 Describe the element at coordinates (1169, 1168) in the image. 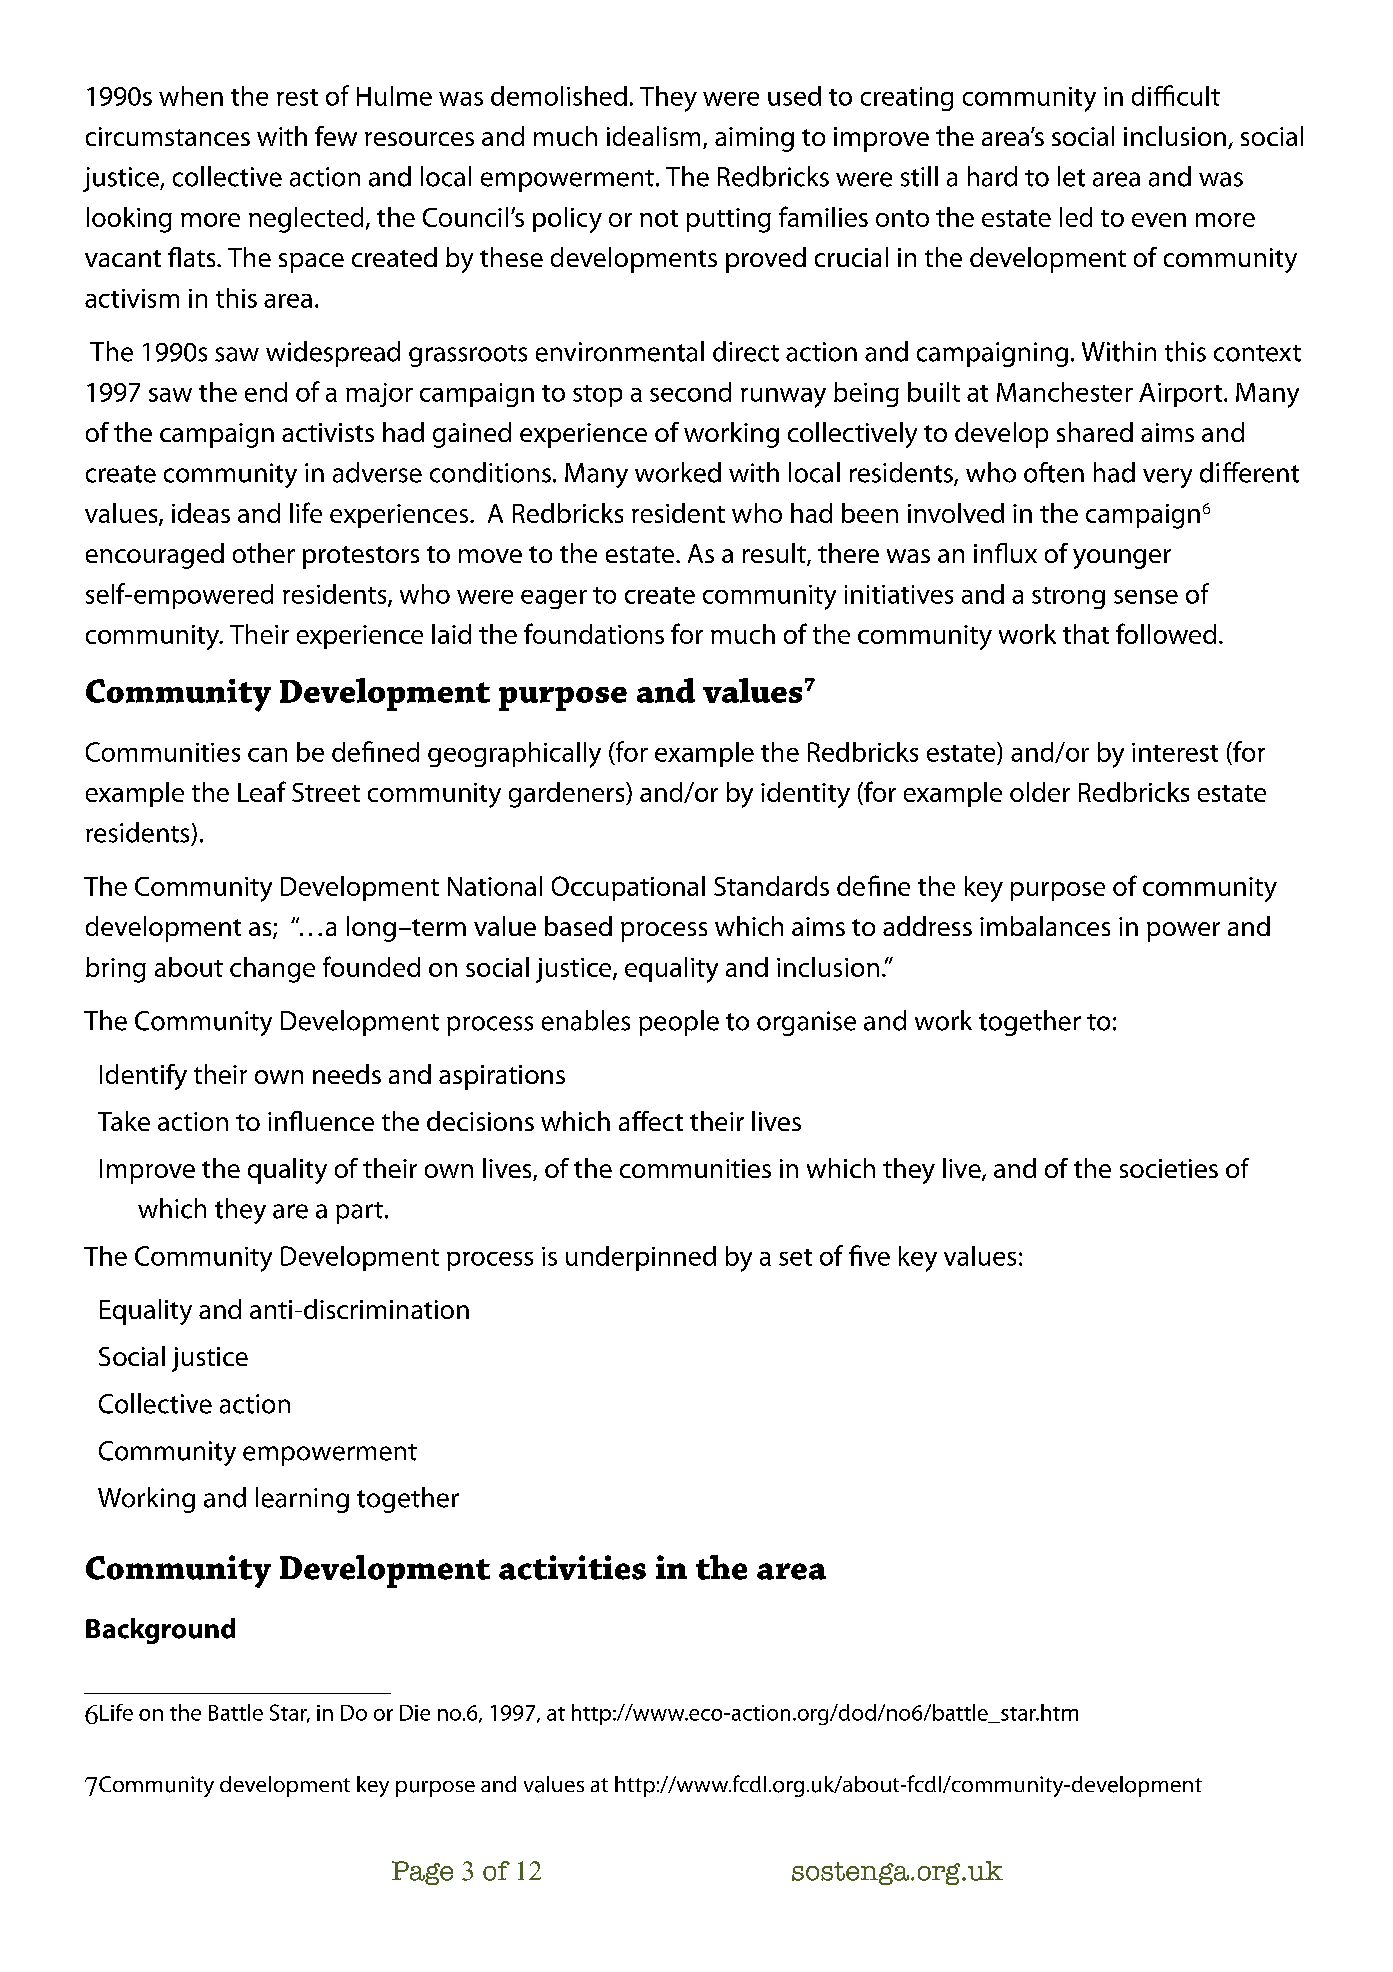

I see `societies` at that location.
